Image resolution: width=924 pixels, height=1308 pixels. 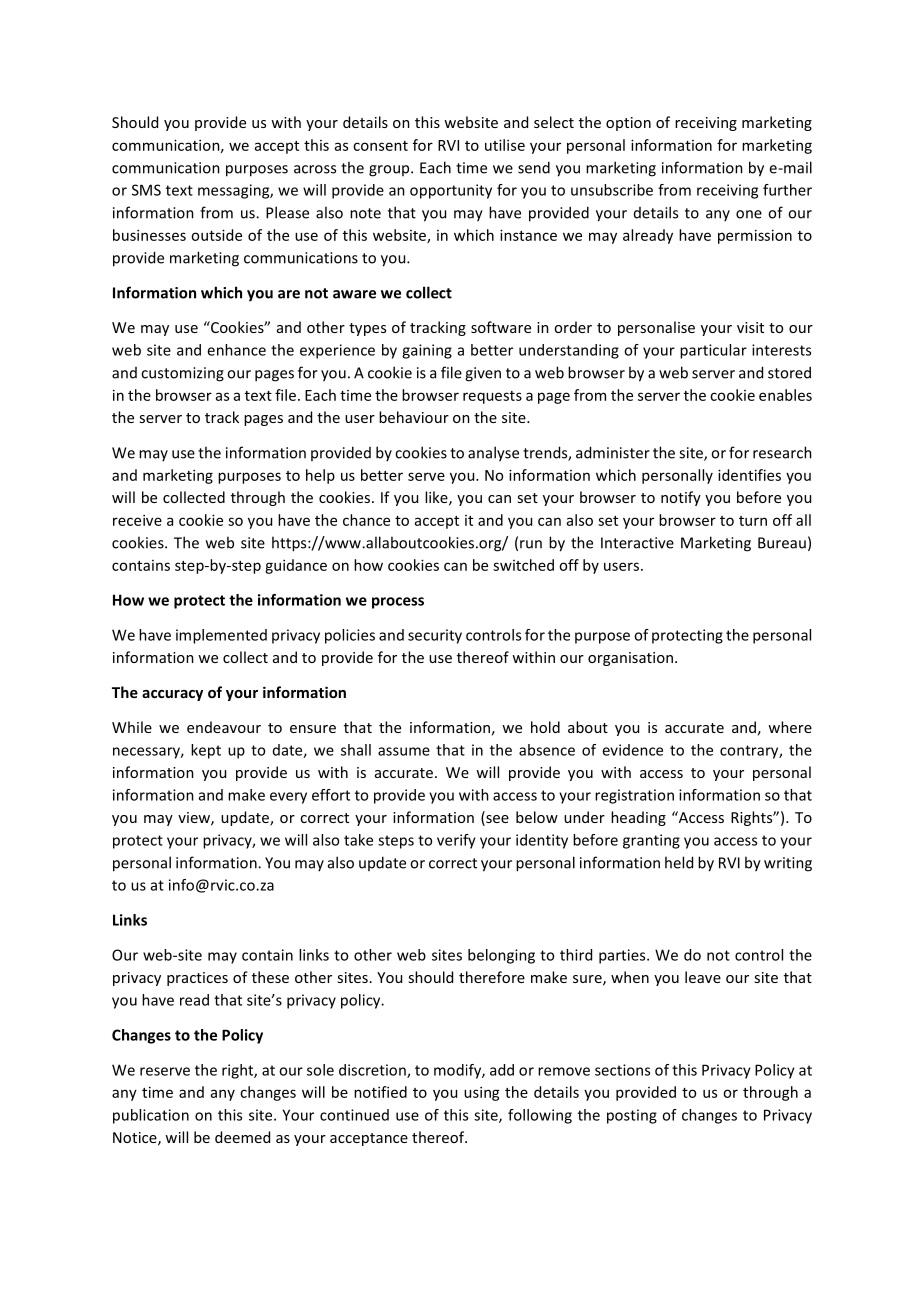 What do you see at coordinates (242, 1137) in the screenshot?
I see `deemed` at bounding box center [242, 1137].
